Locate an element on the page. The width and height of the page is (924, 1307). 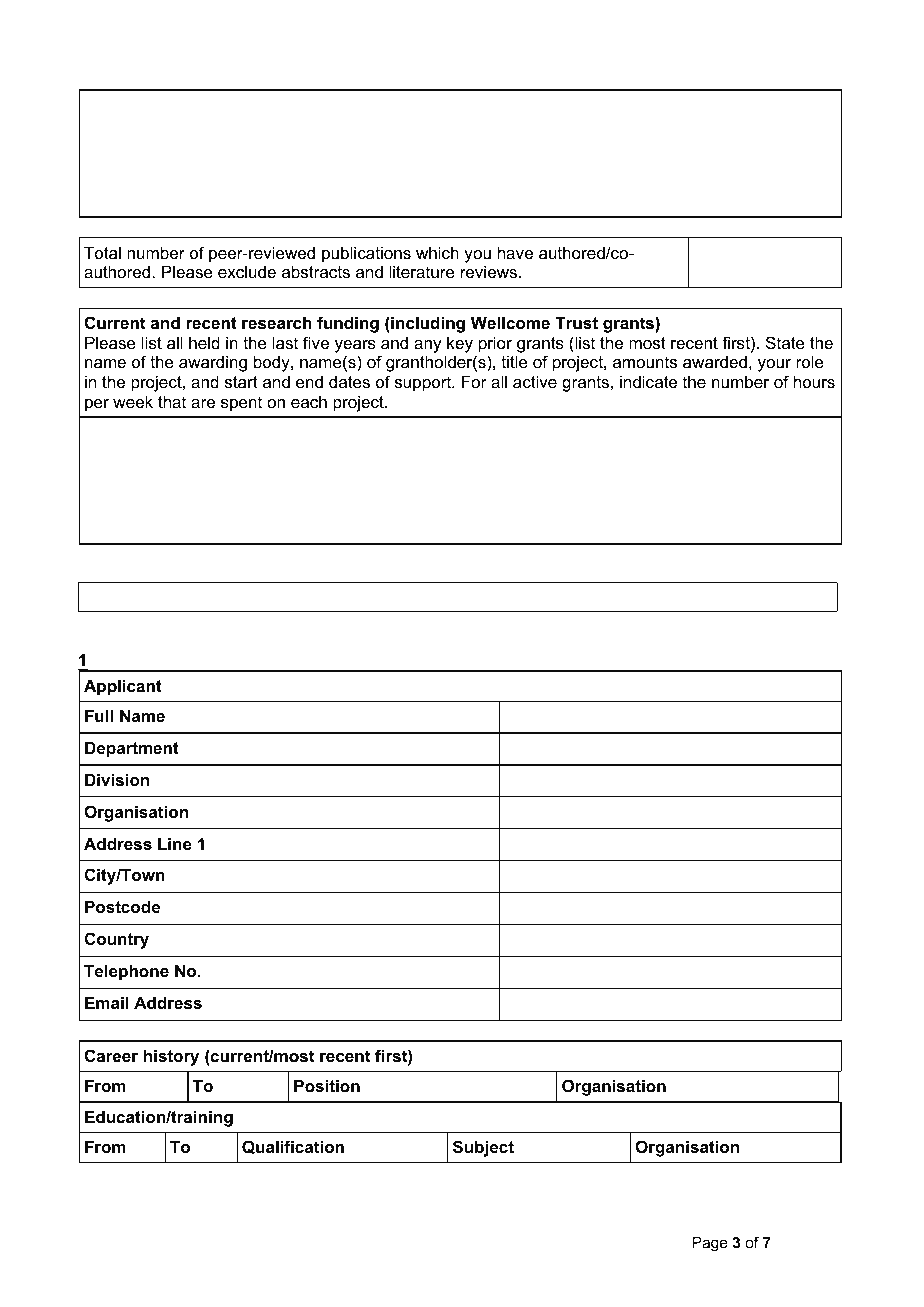
Qualification is located at coordinates (293, 1147).
